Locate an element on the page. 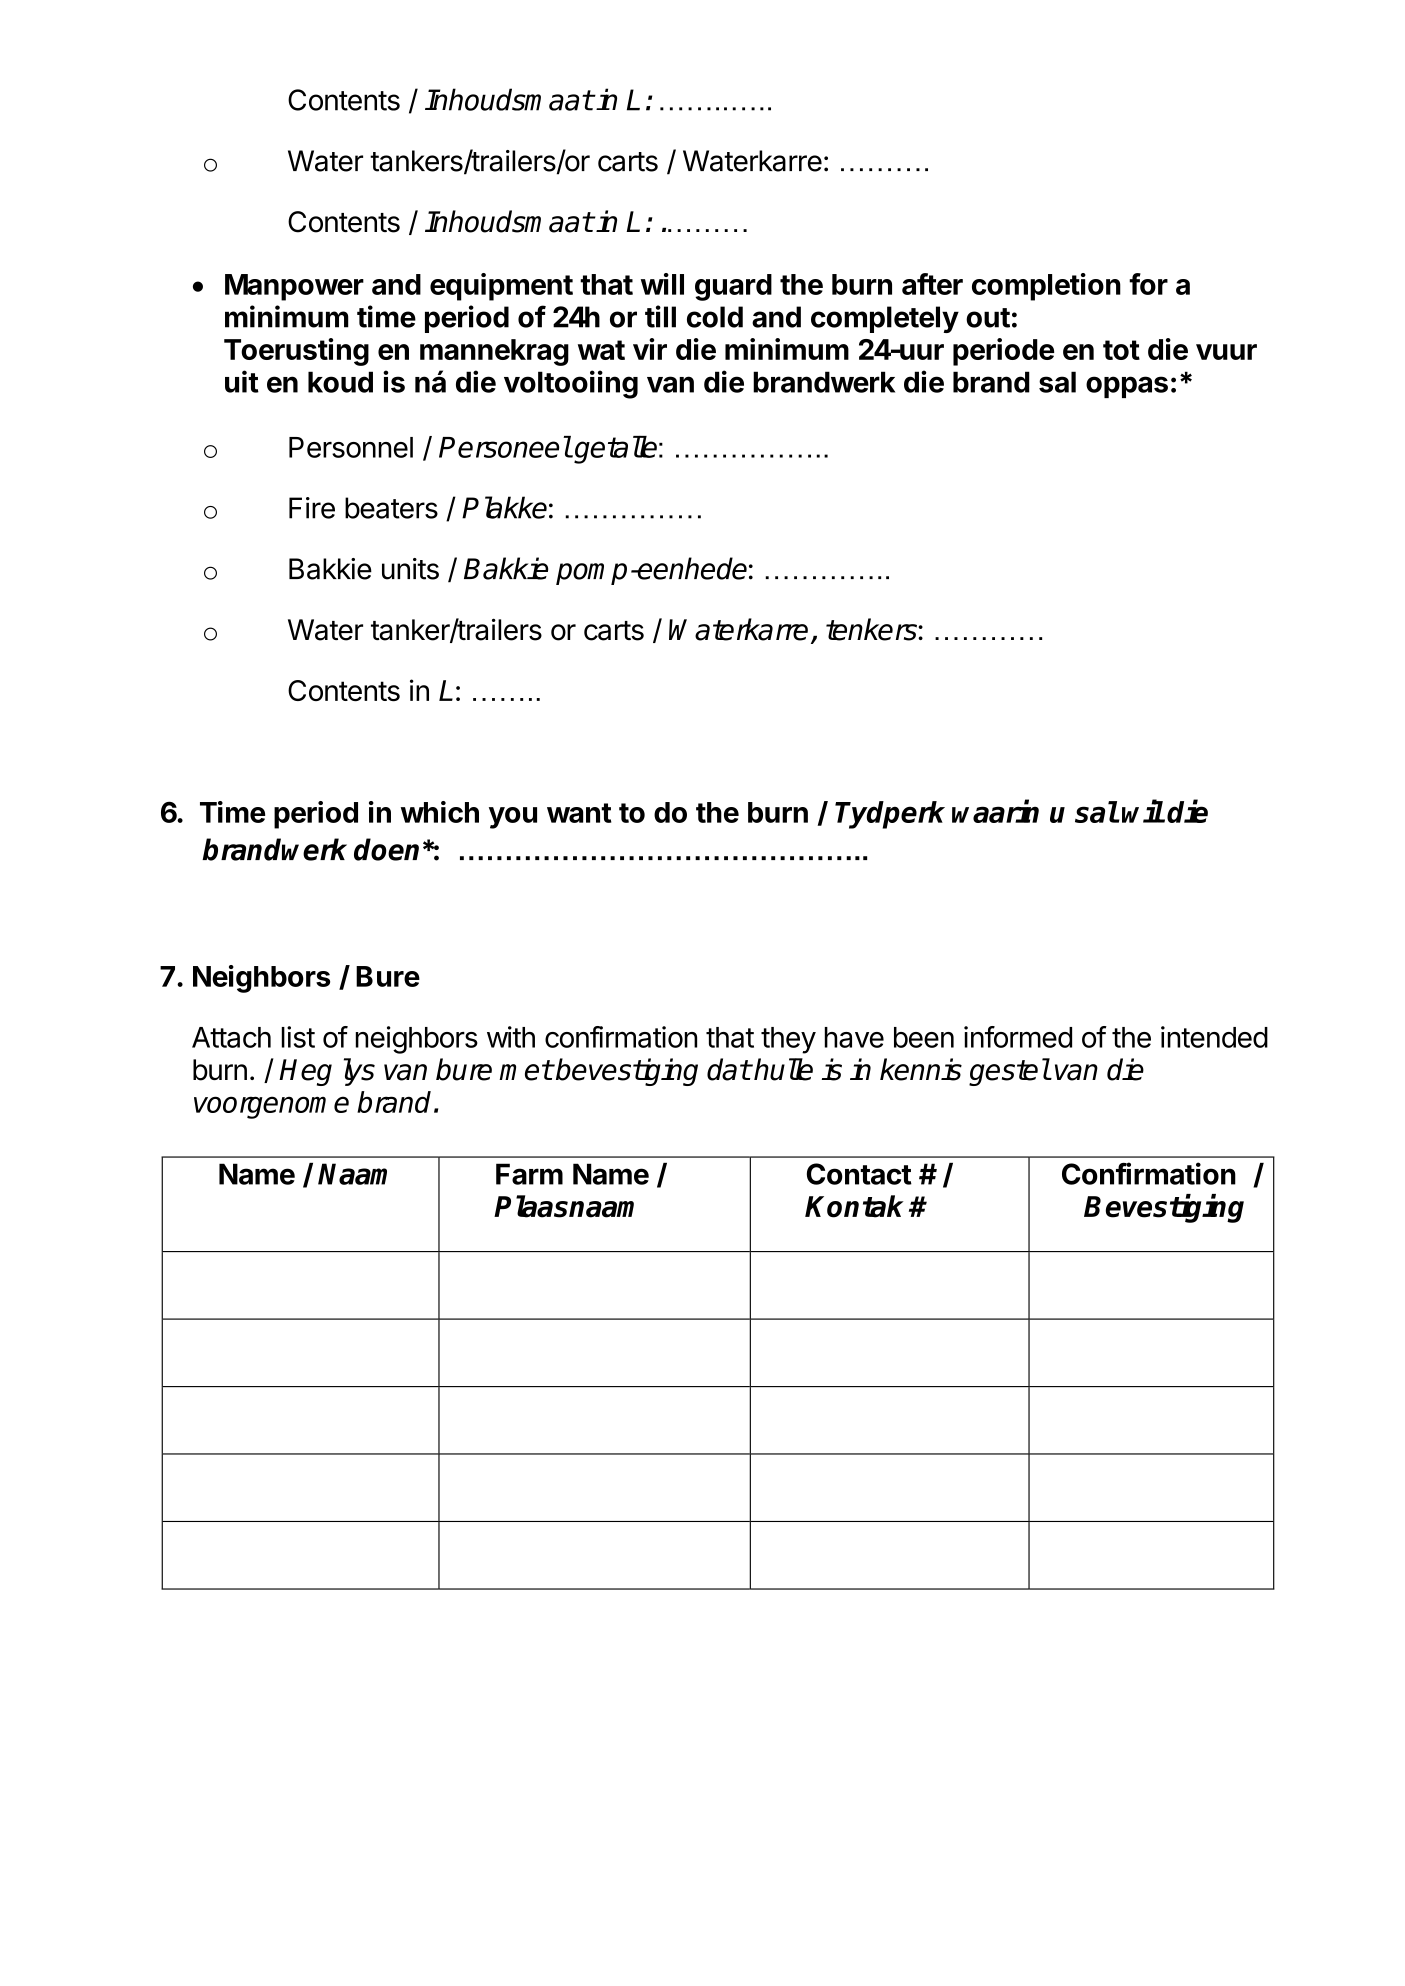  informed is located at coordinates (1018, 1037).
